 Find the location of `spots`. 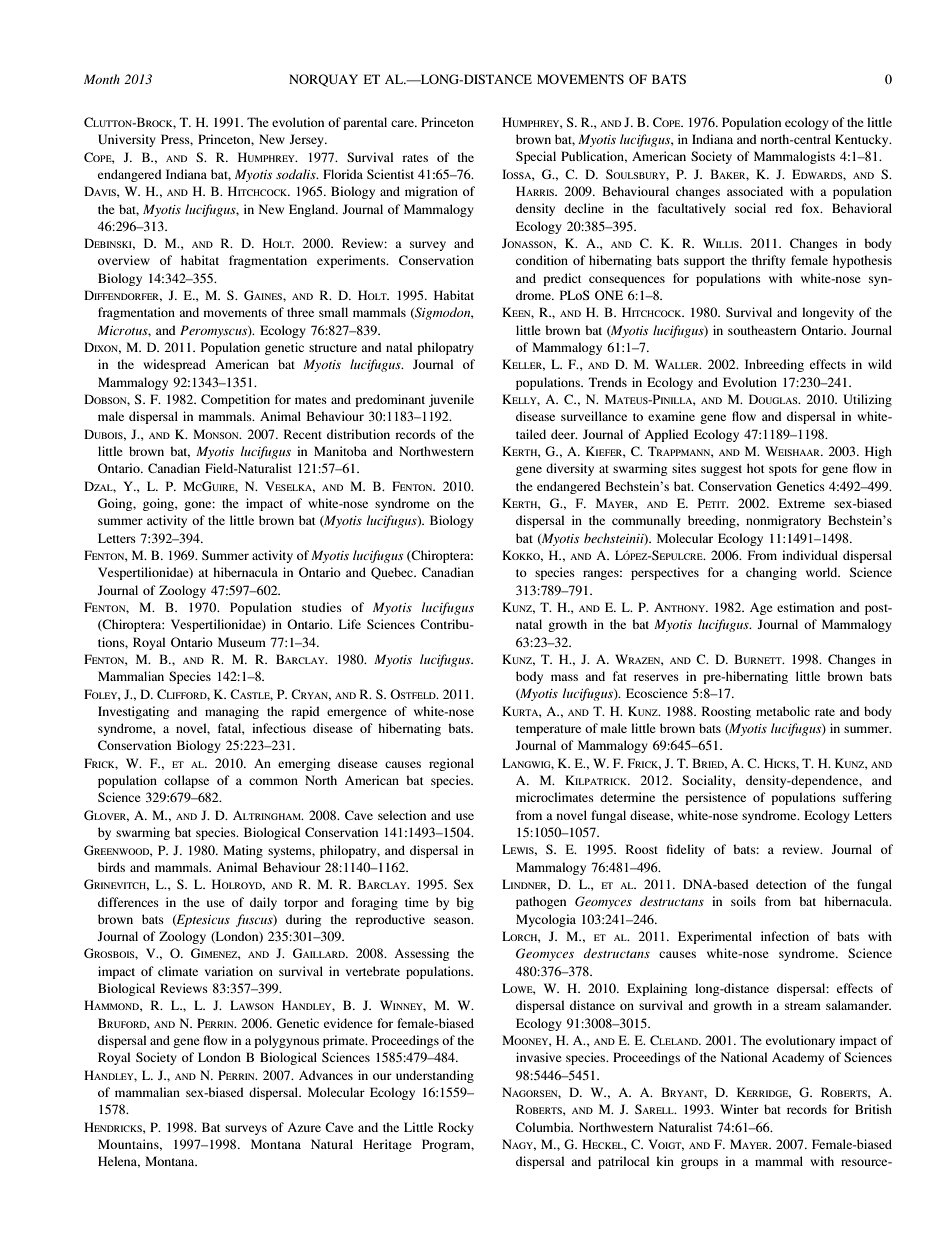

spots is located at coordinates (783, 470).
